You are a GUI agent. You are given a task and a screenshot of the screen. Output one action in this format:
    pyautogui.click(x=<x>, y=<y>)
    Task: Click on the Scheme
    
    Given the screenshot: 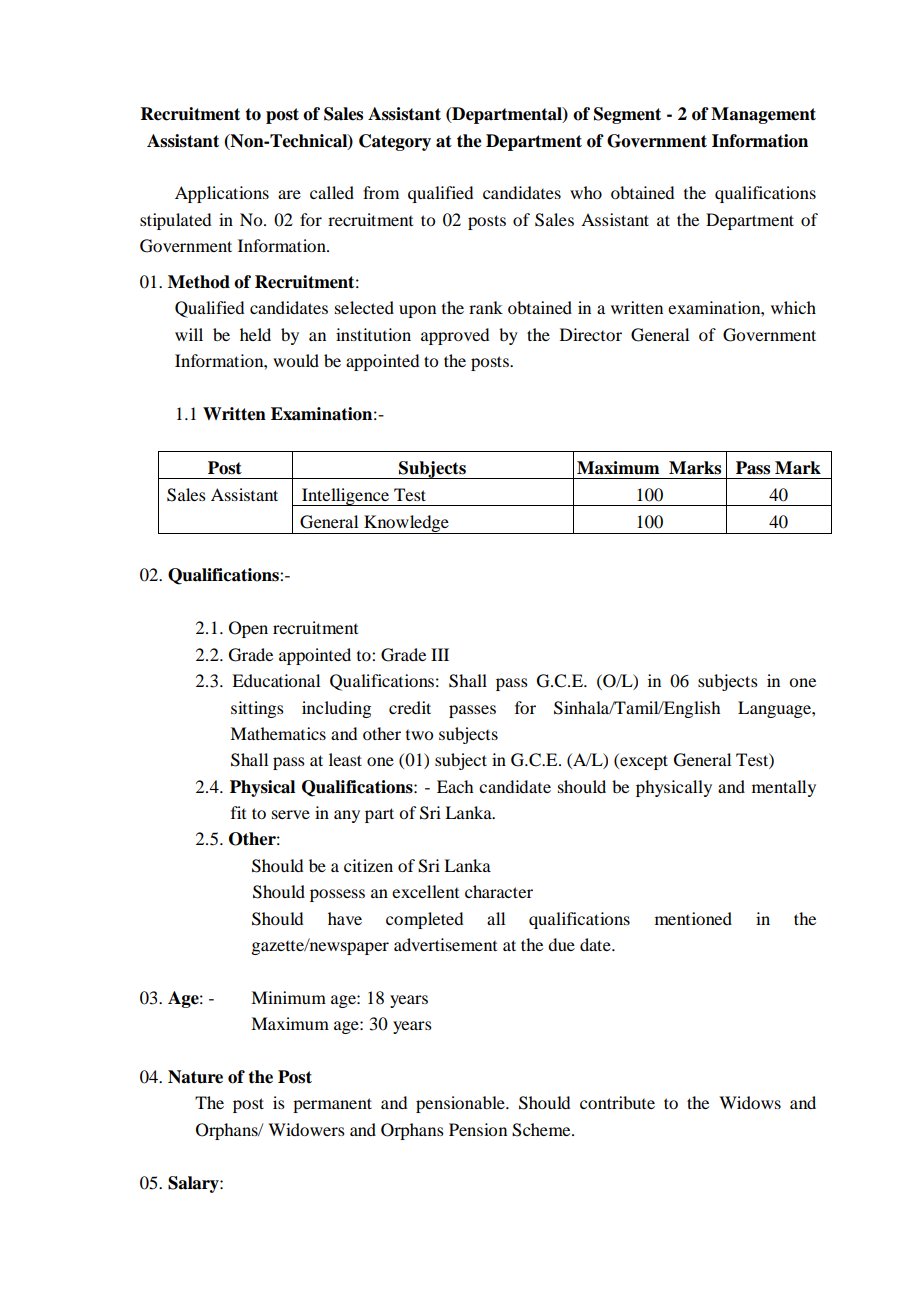 What is the action you would take?
    pyautogui.click(x=542, y=1130)
